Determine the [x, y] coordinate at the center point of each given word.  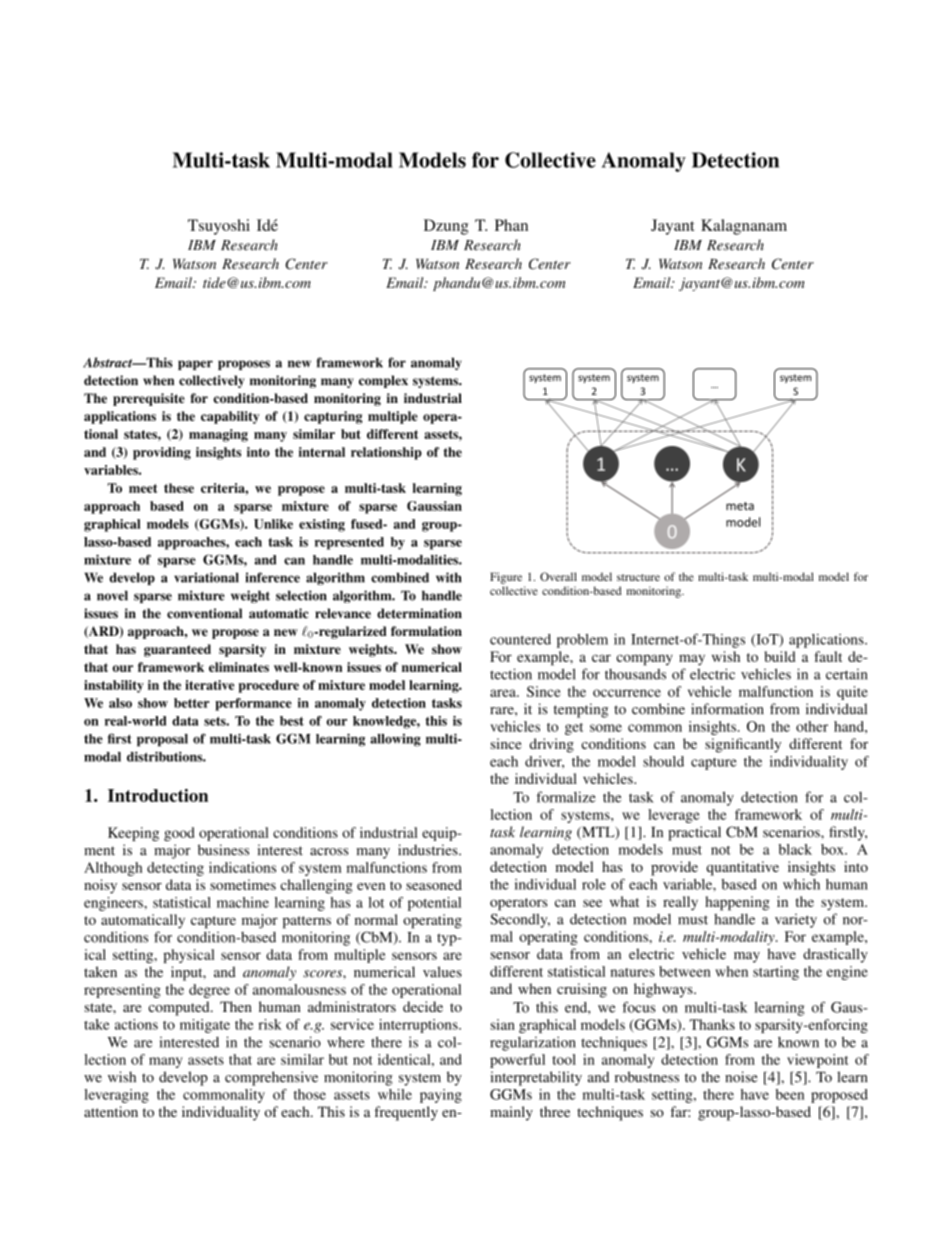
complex [383, 381]
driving [552, 745]
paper [195, 365]
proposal [162, 740]
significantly [743, 745]
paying [441, 1096]
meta [740, 506]
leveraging [116, 1096]
